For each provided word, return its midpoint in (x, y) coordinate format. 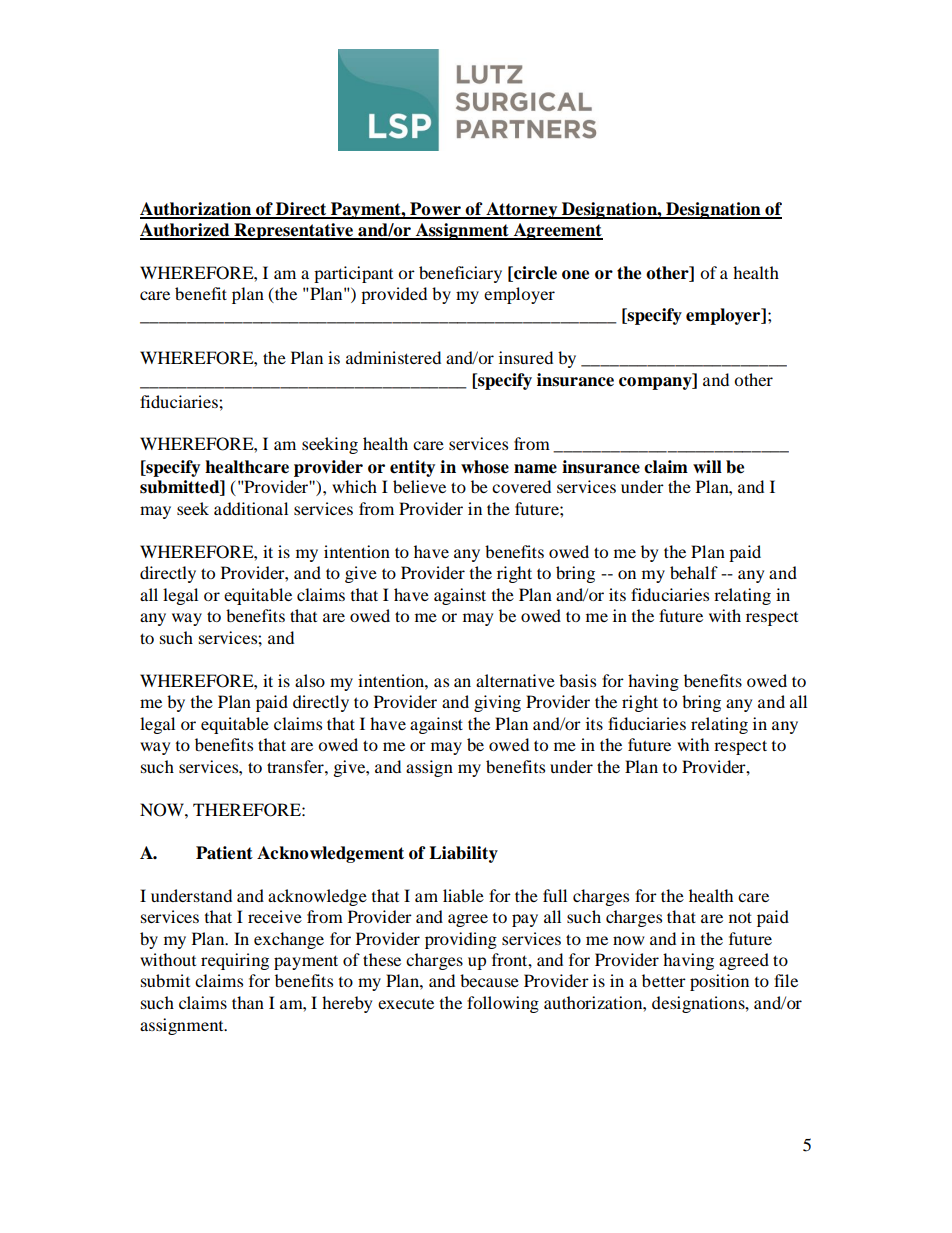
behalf (694, 572)
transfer (296, 766)
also (310, 680)
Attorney (522, 210)
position (719, 982)
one (575, 275)
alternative (515, 680)
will (707, 466)
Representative (294, 231)
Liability (463, 854)
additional (251, 508)
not (740, 917)
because (489, 980)
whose (485, 467)
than (248, 1002)
